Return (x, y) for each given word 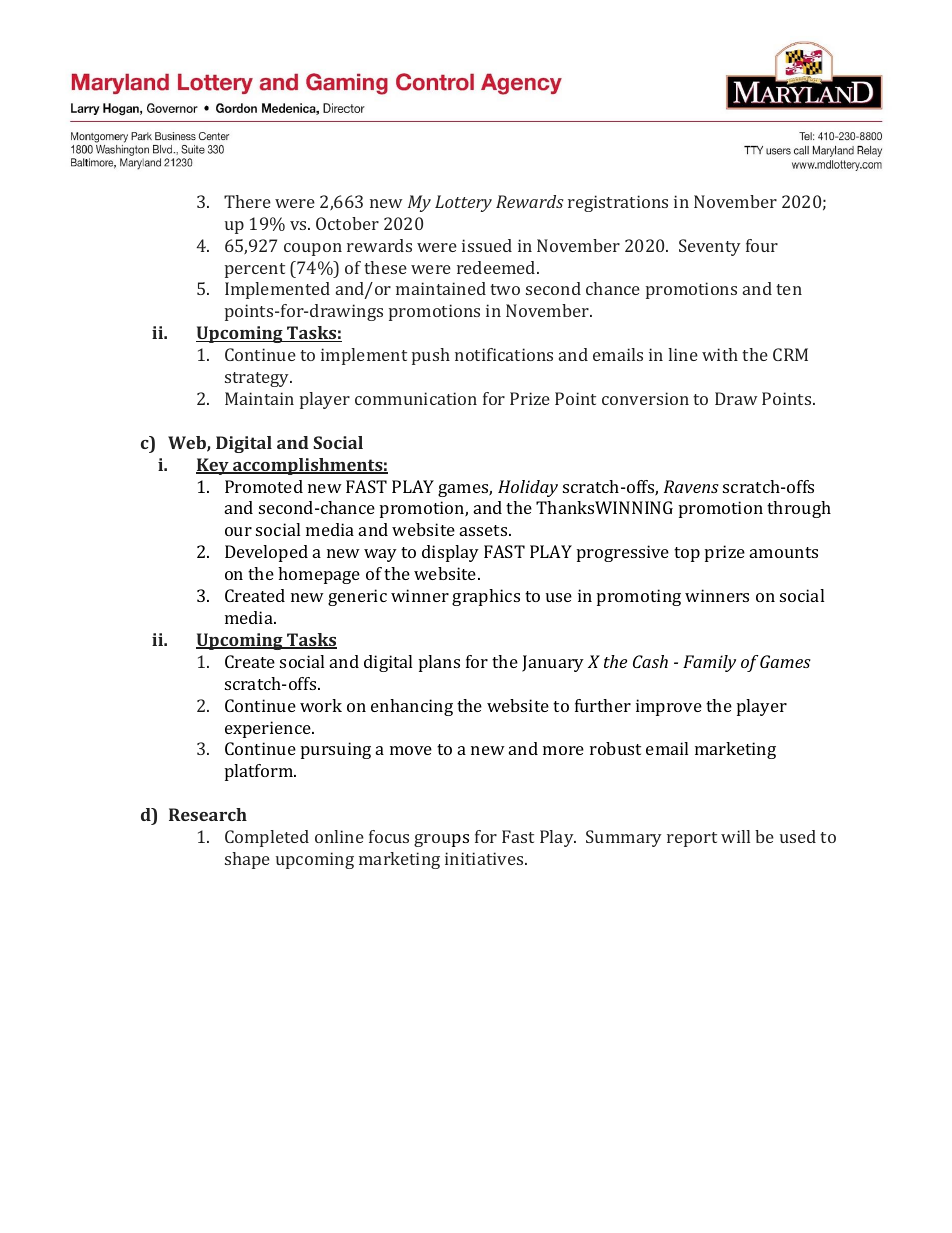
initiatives (485, 858)
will (735, 836)
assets (485, 530)
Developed (266, 553)
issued (487, 245)
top (687, 554)
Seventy (710, 247)
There (247, 201)
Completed (267, 838)
